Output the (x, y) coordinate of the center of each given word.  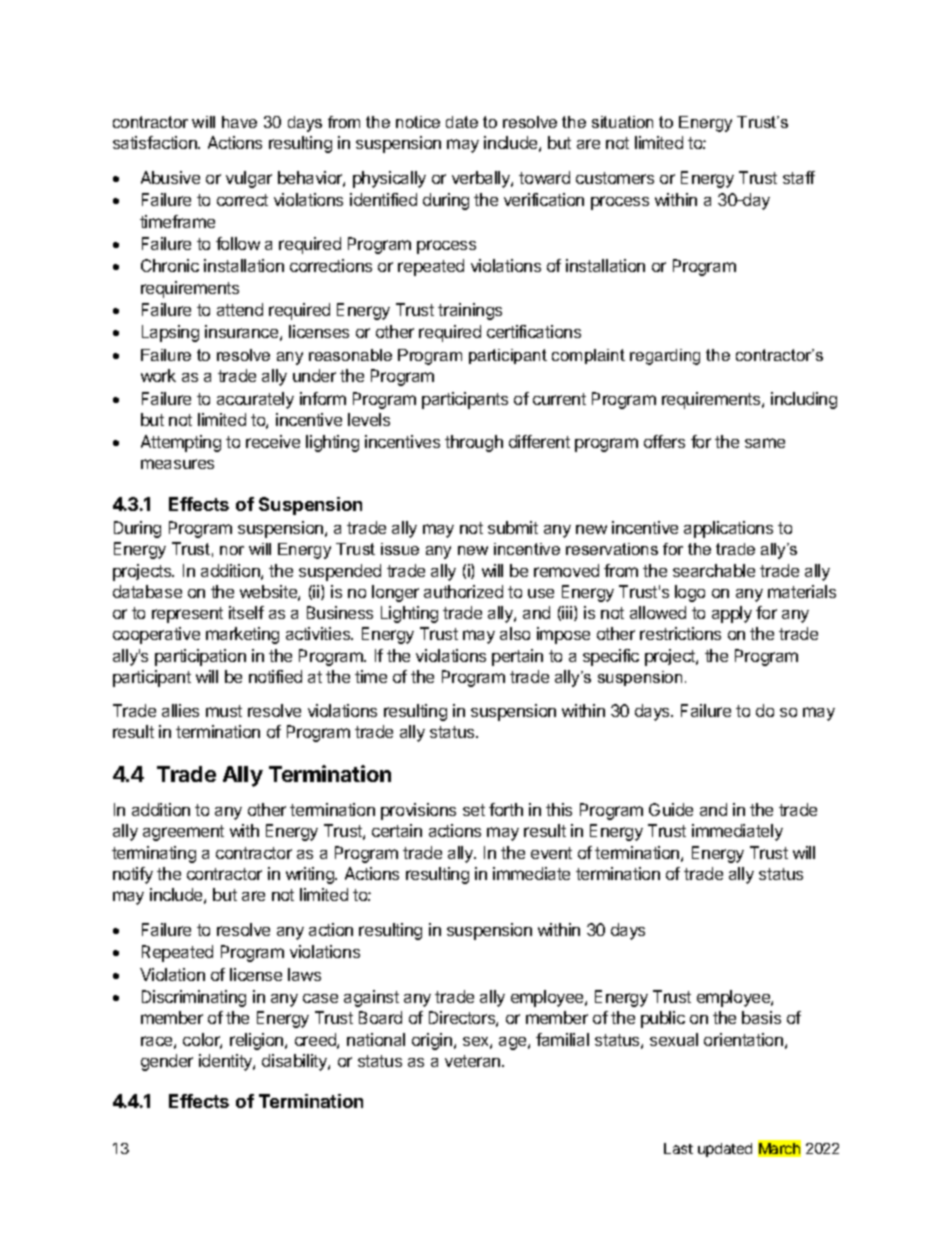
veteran (474, 1061)
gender (167, 1062)
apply (732, 614)
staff (799, 177)
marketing (242, 635)
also (515, 633)
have (239, 122)
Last (678, 1148)
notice (418, 122)
